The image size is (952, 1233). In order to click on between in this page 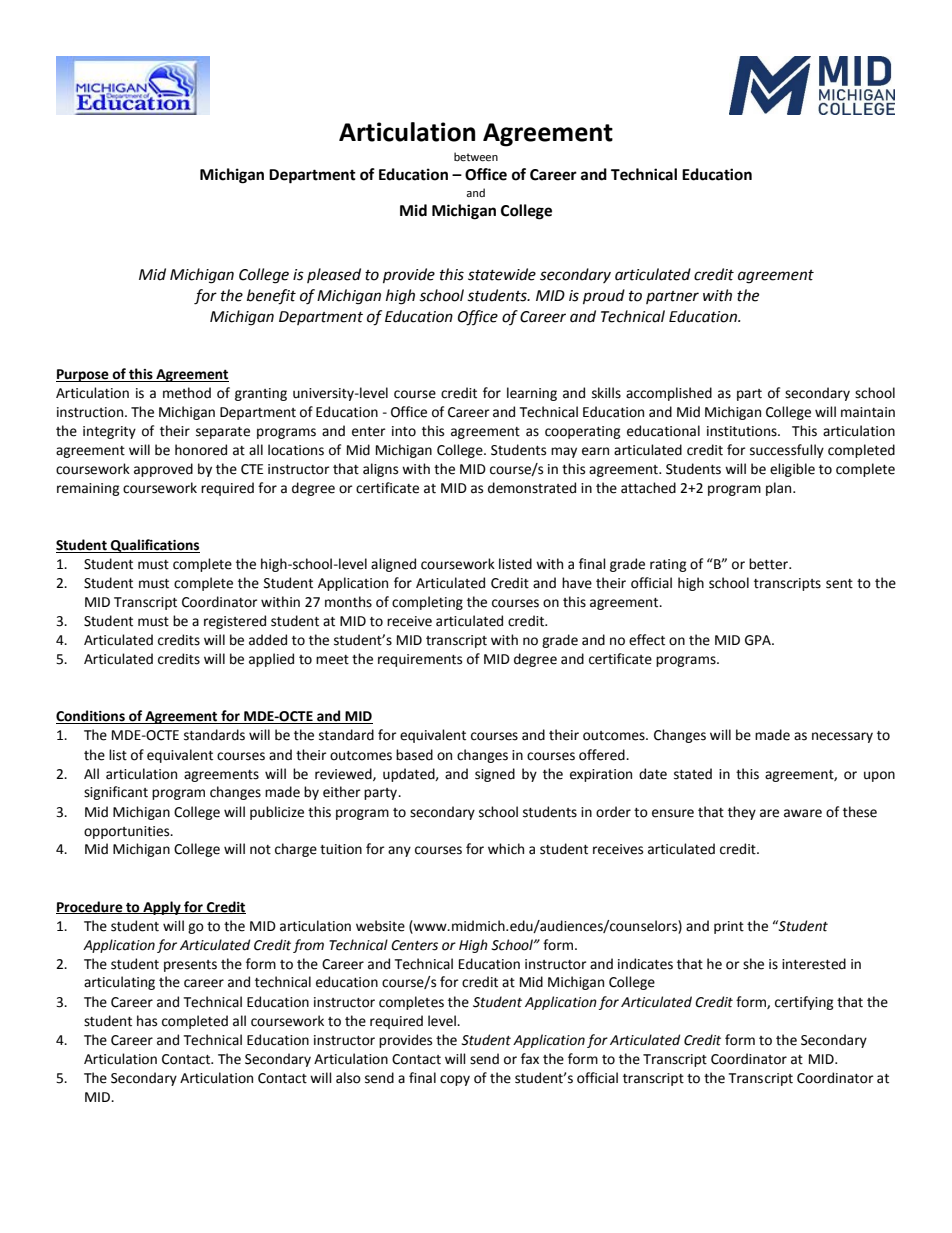, I will do `click(476, 157)`.
